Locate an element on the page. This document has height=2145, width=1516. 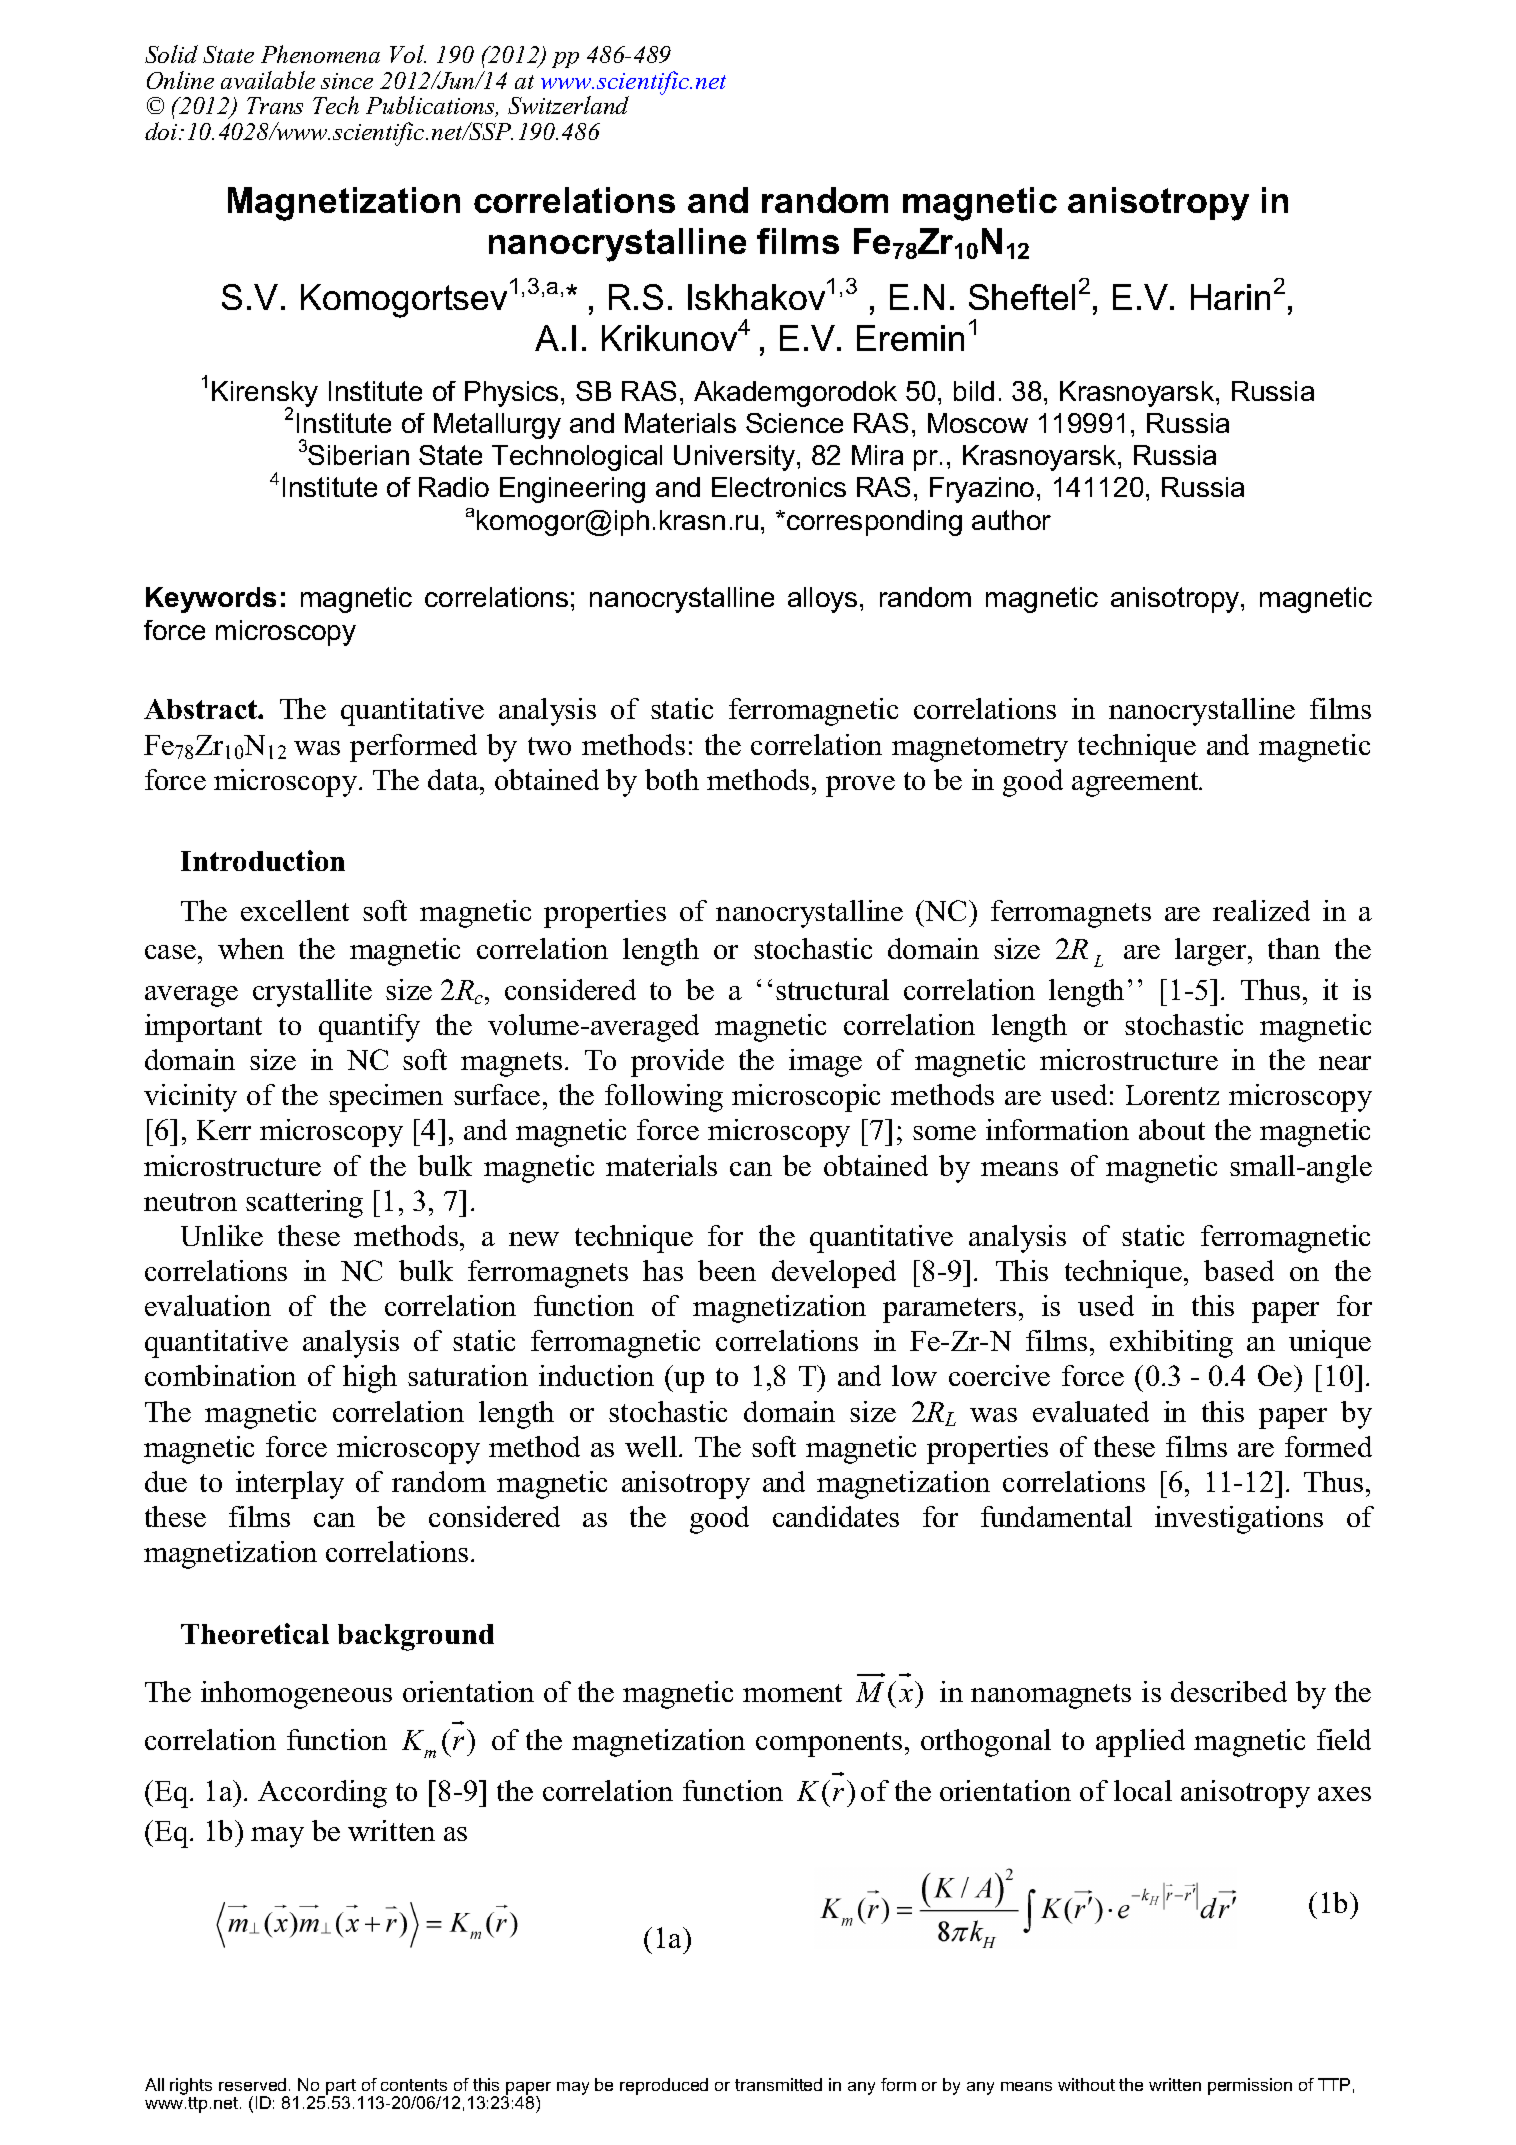
author is located at coordinates (1011, 520).
